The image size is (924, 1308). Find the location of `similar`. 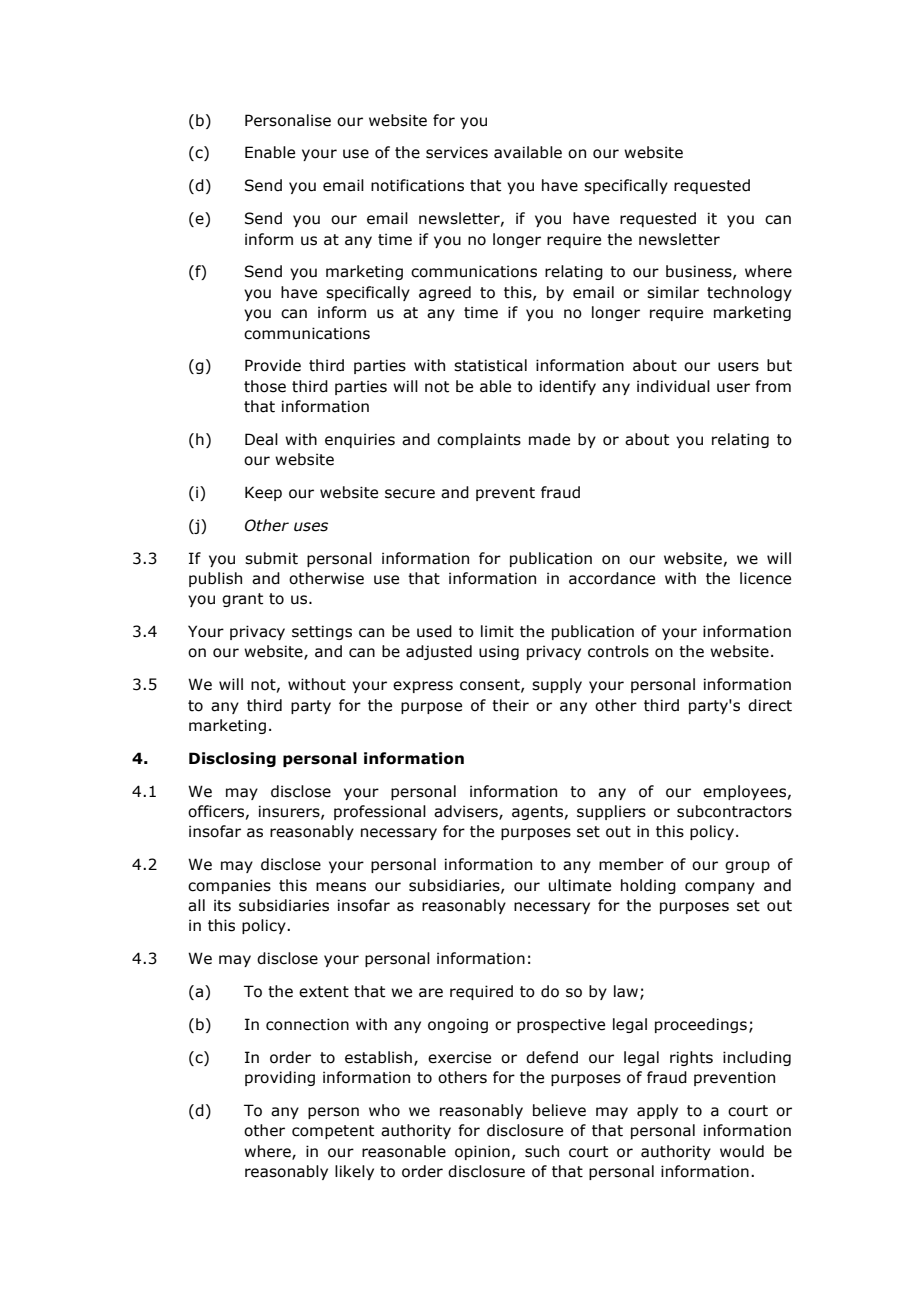

similar is located at coordinates (673, 292).
